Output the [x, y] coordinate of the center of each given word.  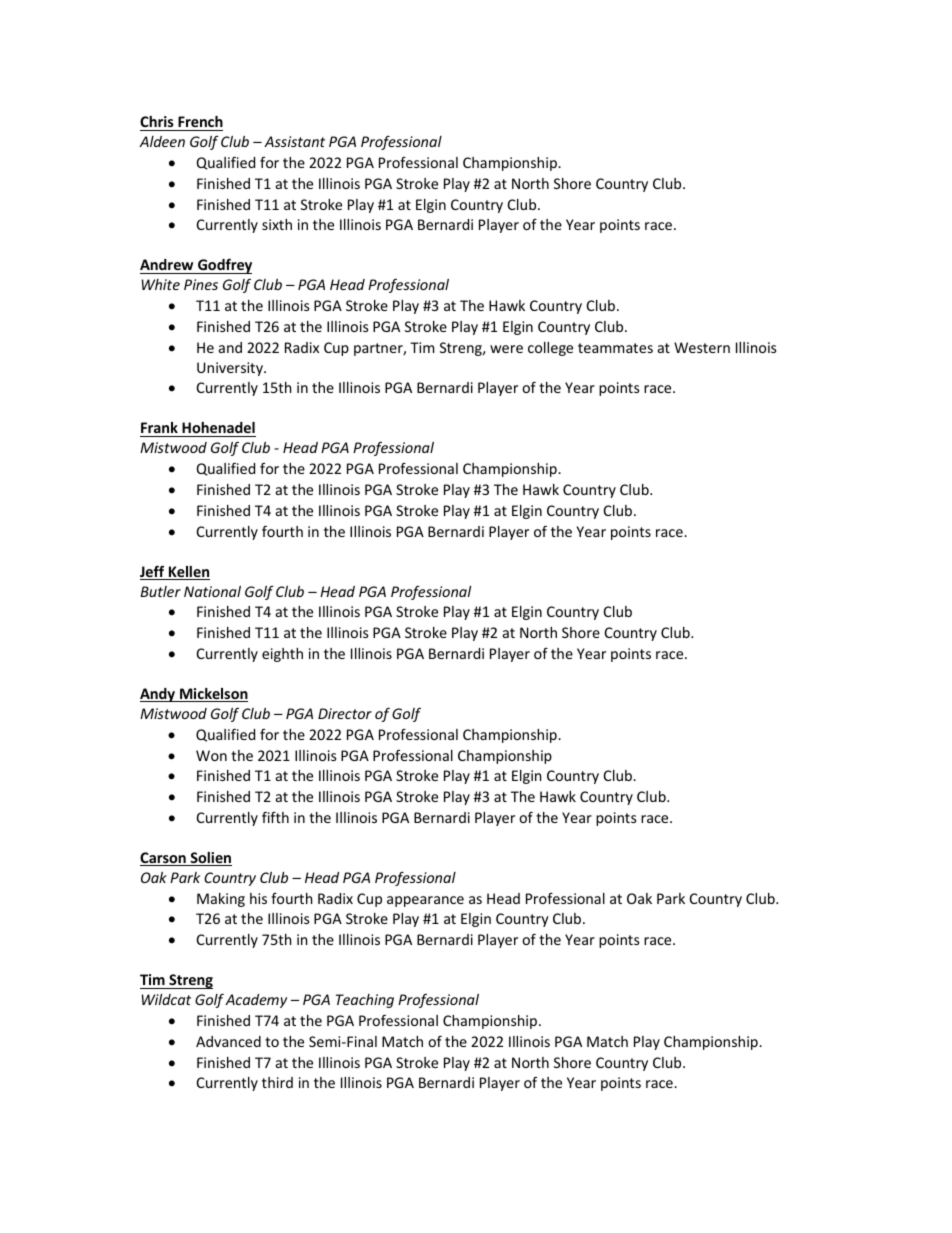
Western [702, 347]
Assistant [294, 141]
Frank [160, 429]
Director [345, 713]
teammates [615, 348]
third [277, 1082]
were [506, 349]
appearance [425, 901]
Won [211, 755]
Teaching [365, 1001]
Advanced [228, 1041]
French [200, 121]
